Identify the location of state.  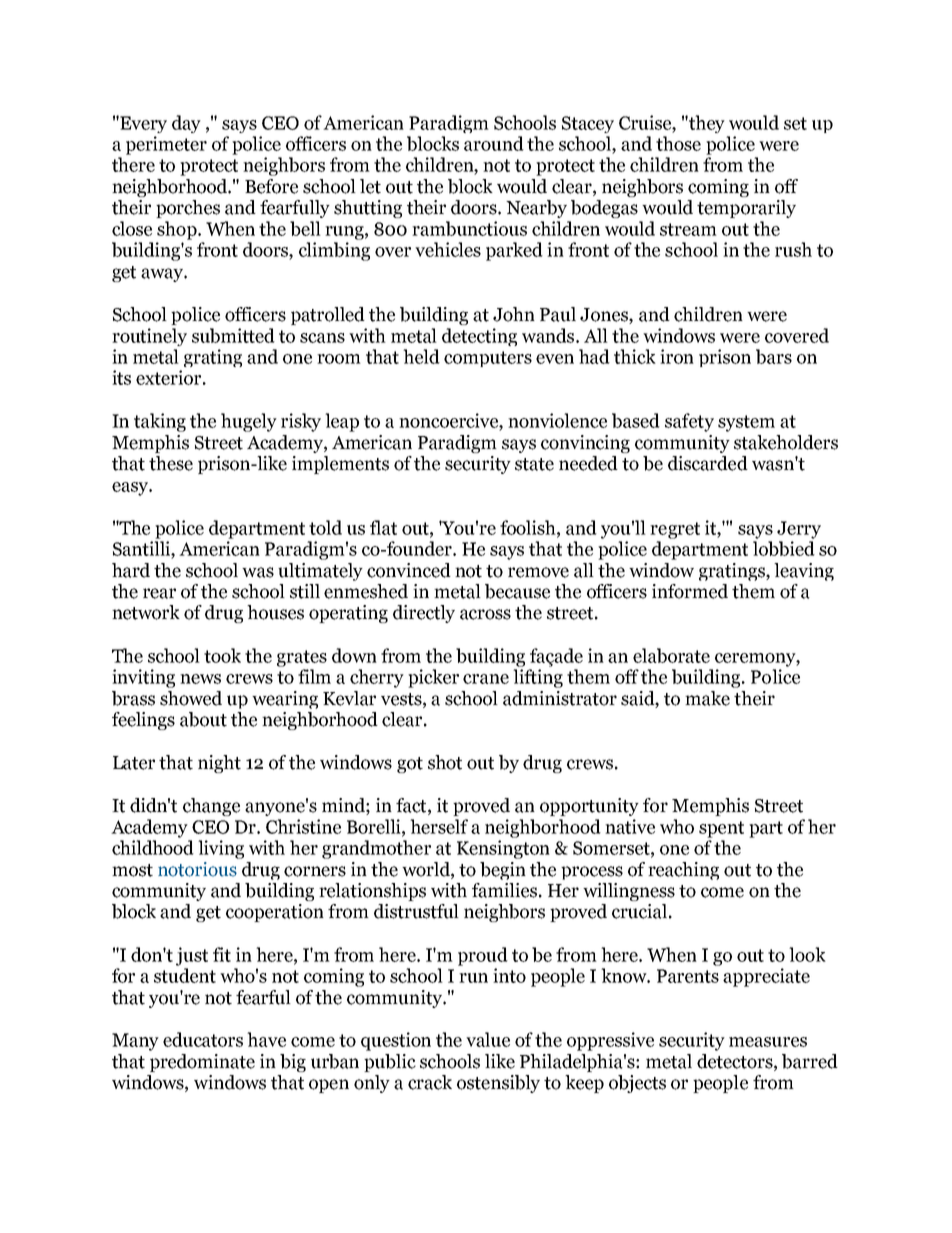
(534, 464).
